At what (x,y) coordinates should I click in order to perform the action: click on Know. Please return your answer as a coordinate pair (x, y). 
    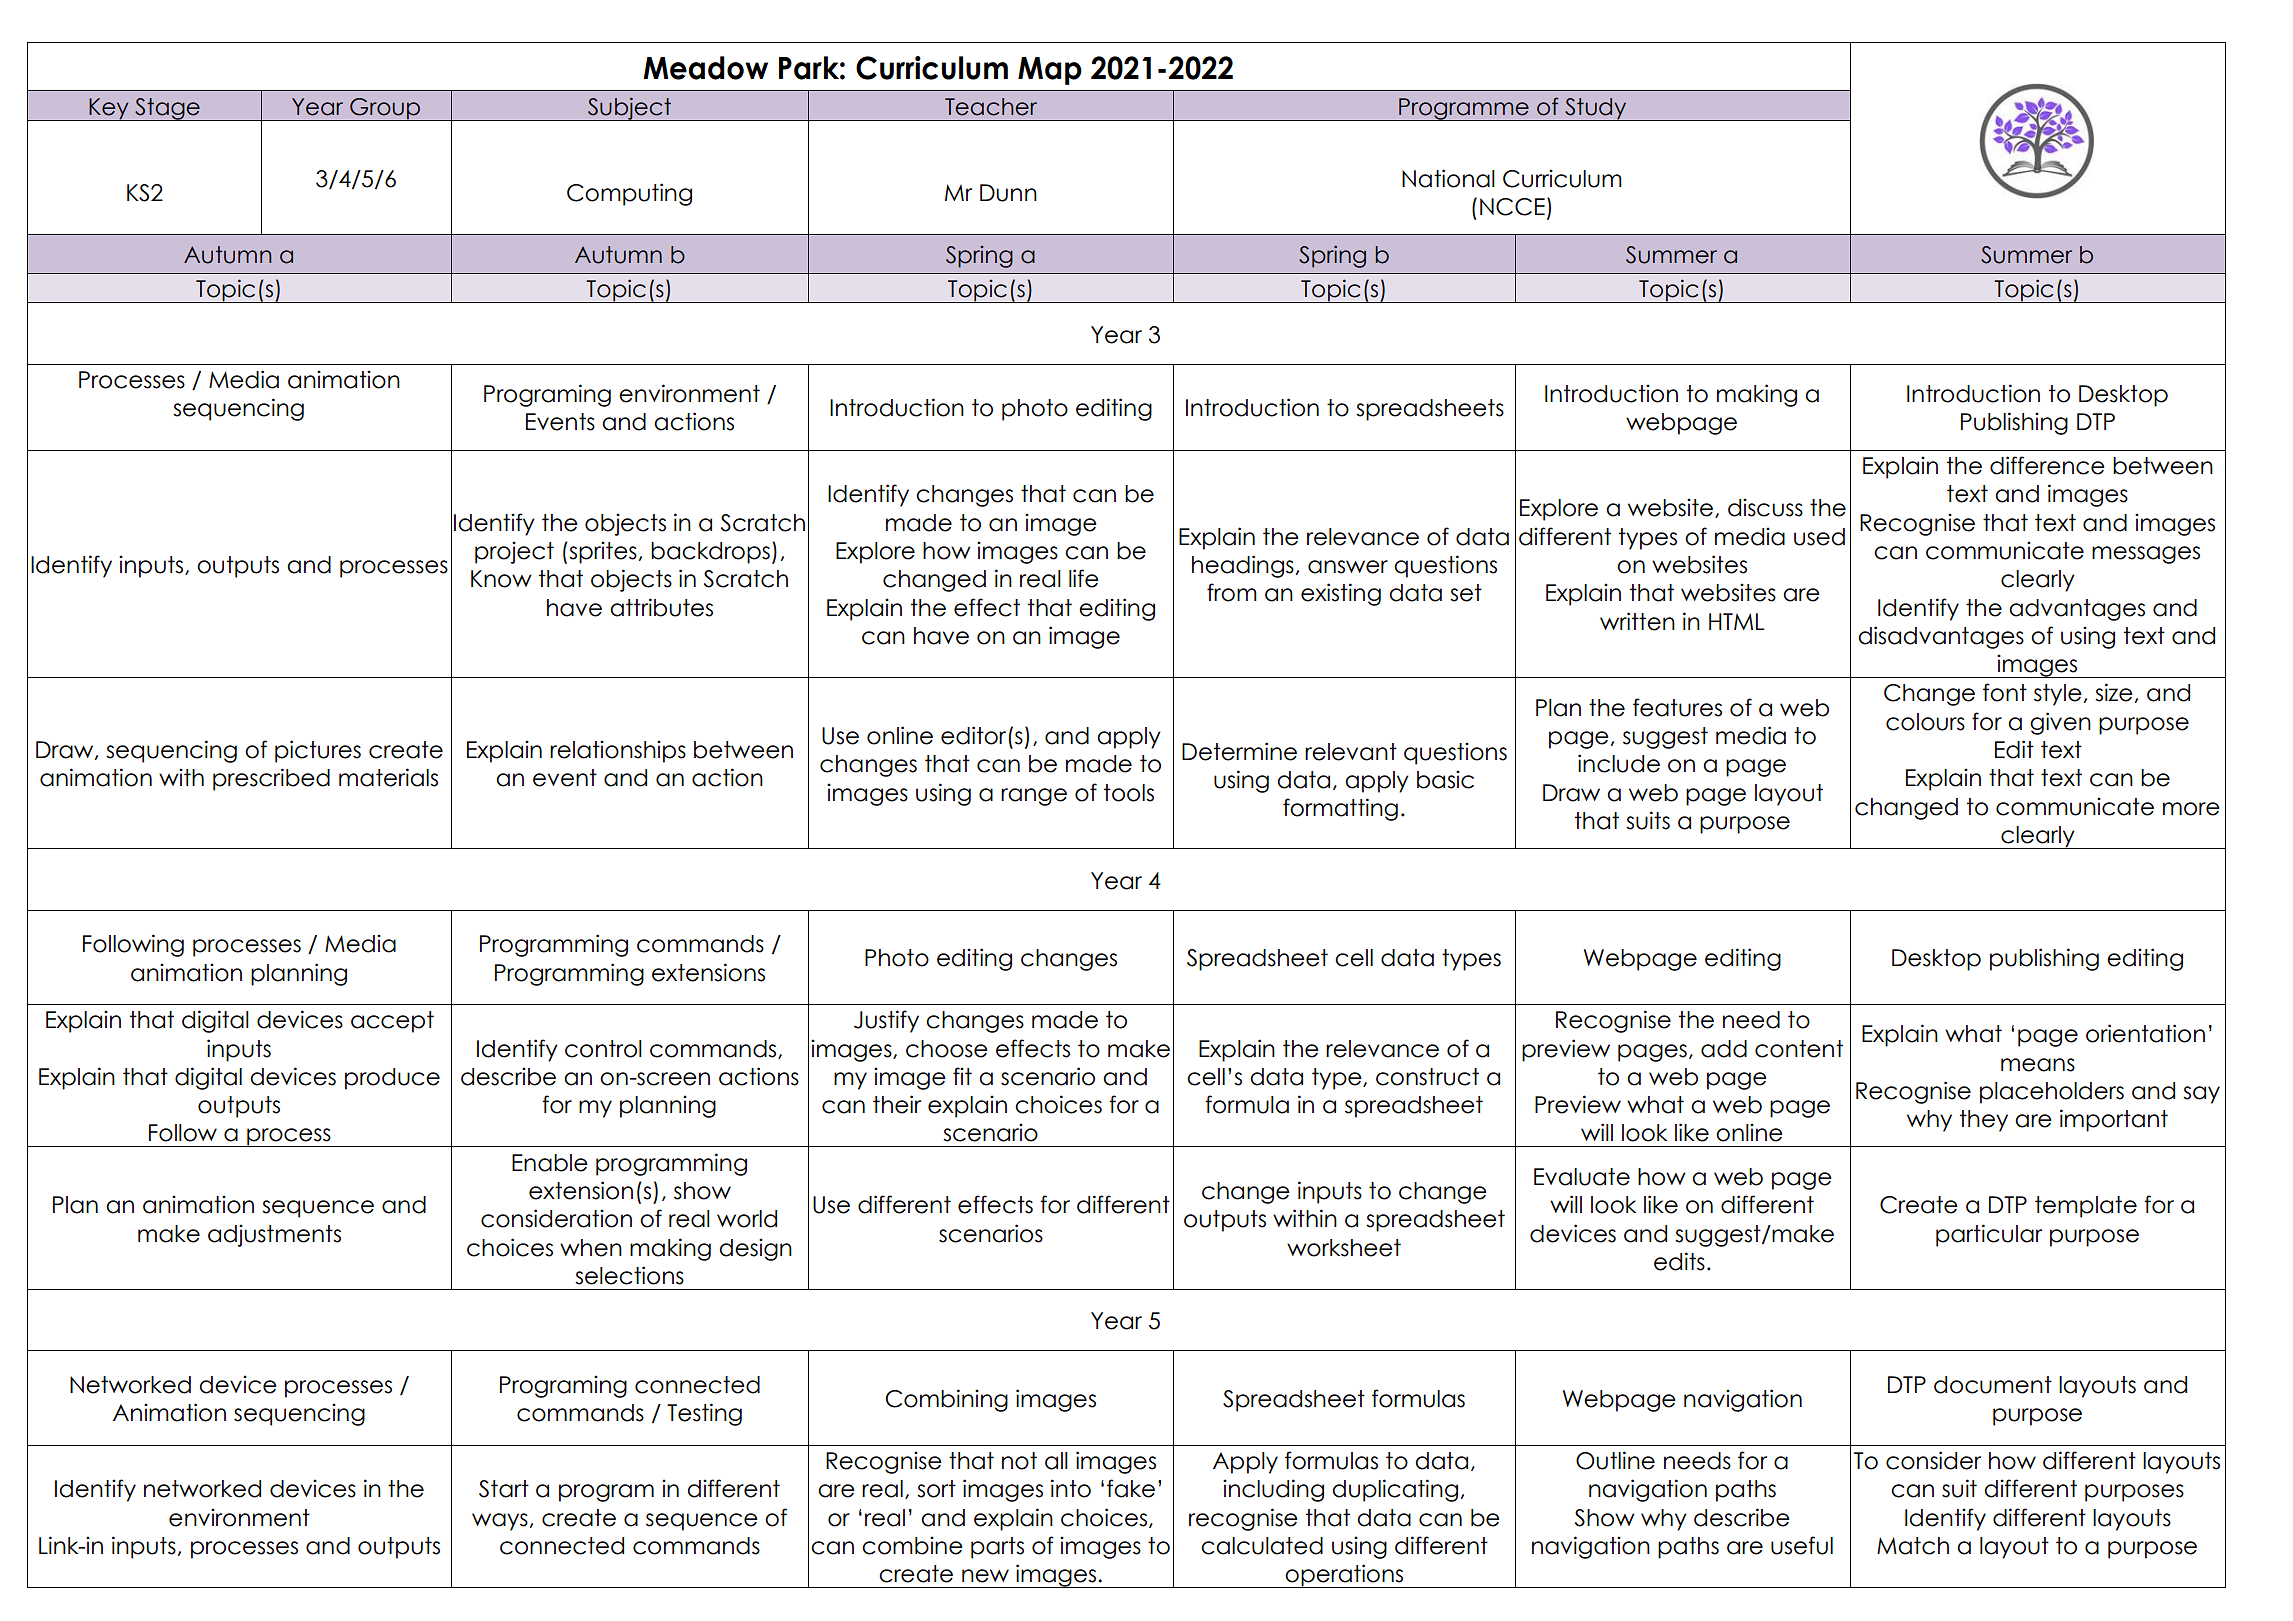
    Looking at the image, I should click on (501, 579).
